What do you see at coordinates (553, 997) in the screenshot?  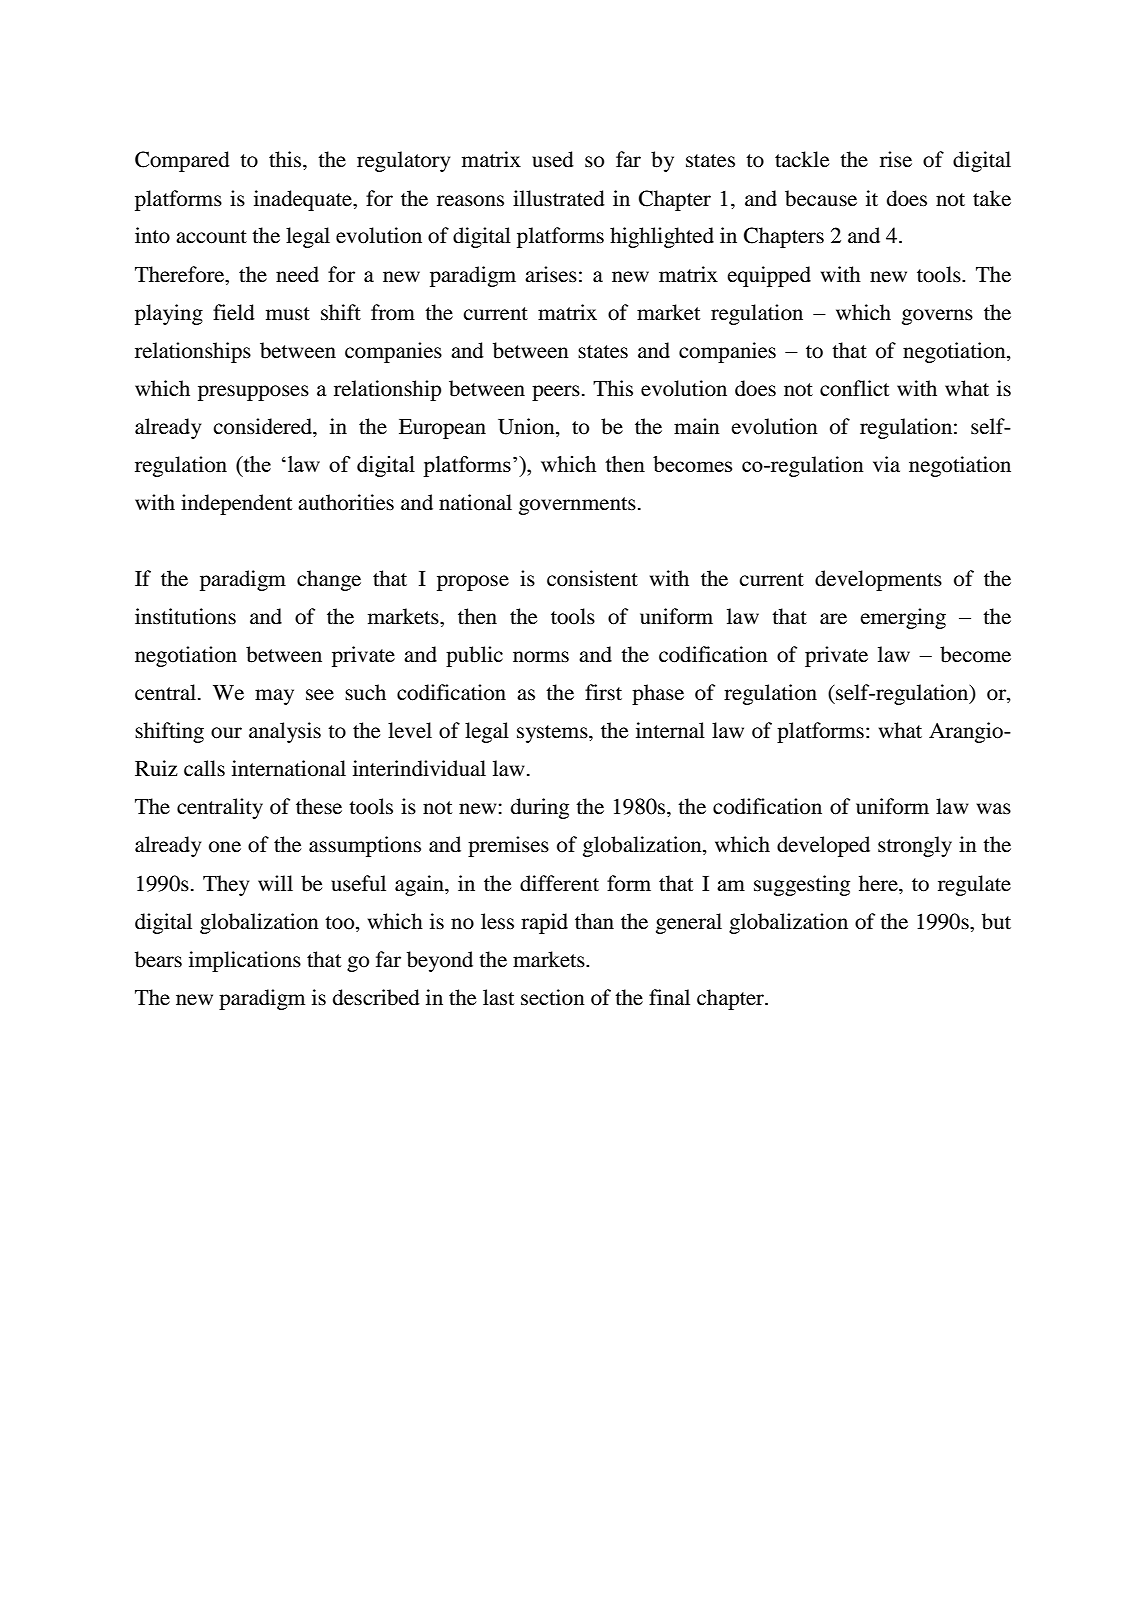 I see `section` at bounding box center [553, 997].
